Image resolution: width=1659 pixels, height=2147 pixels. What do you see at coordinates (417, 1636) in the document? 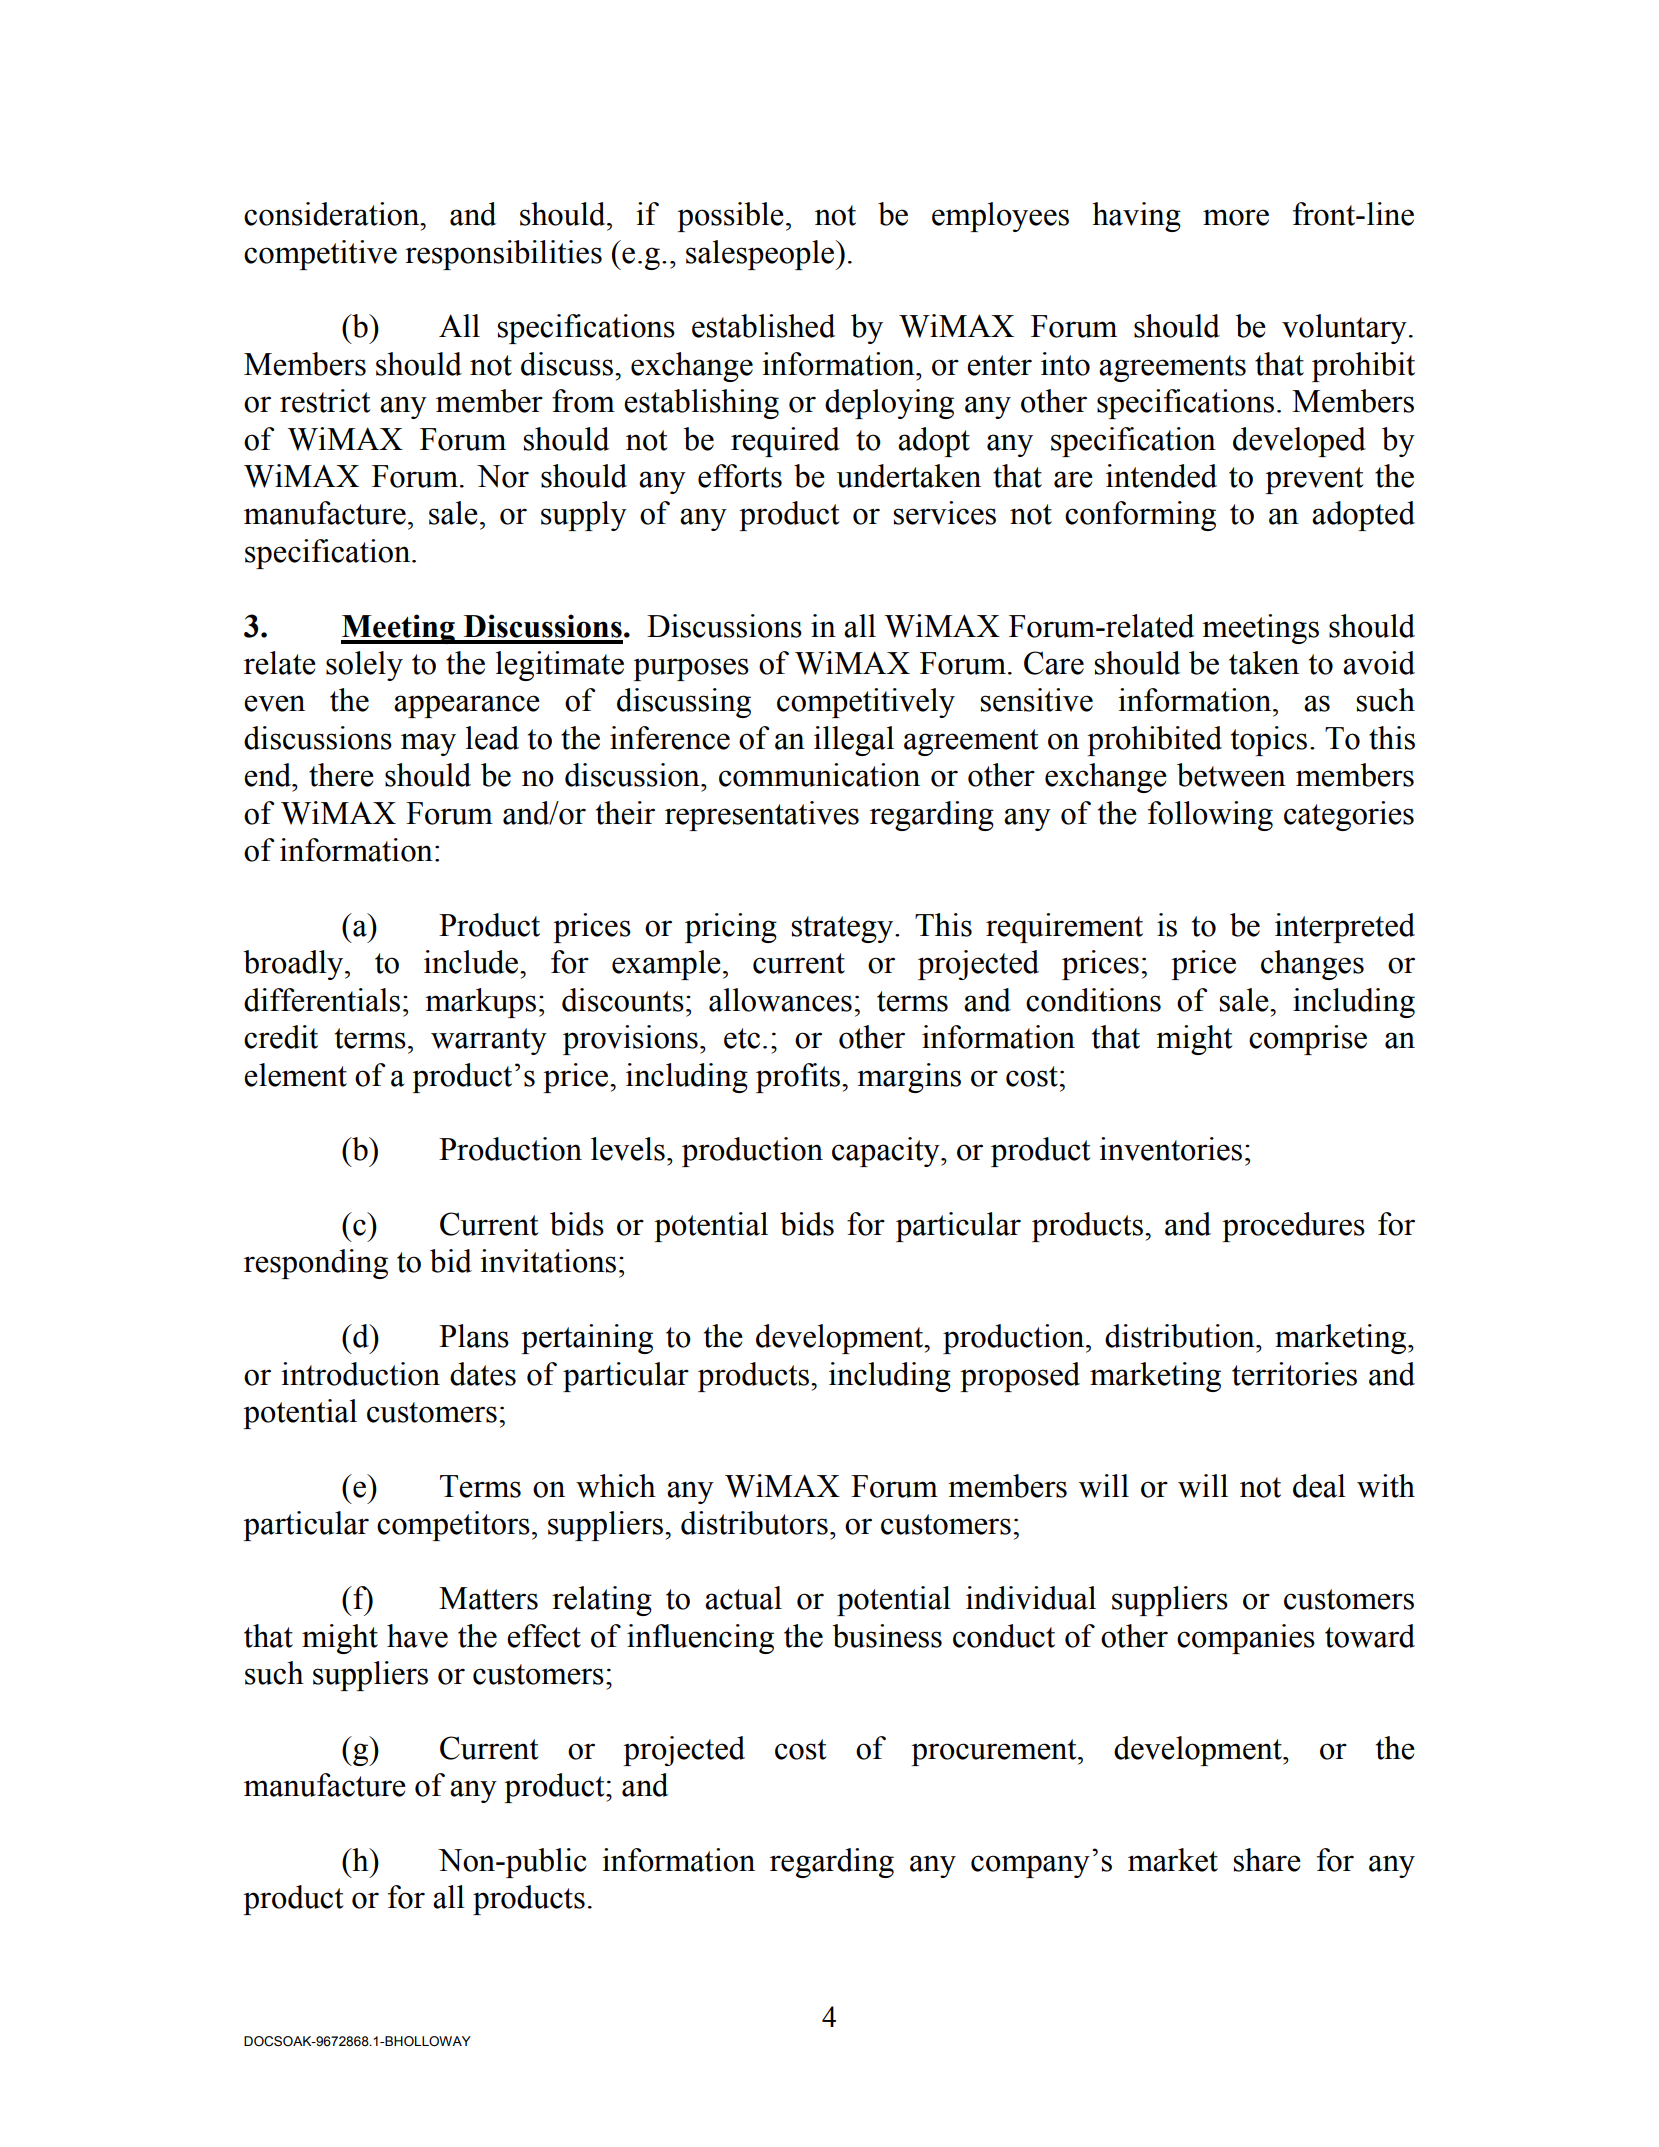
I see `have` at bounding box center [417, 1636].
